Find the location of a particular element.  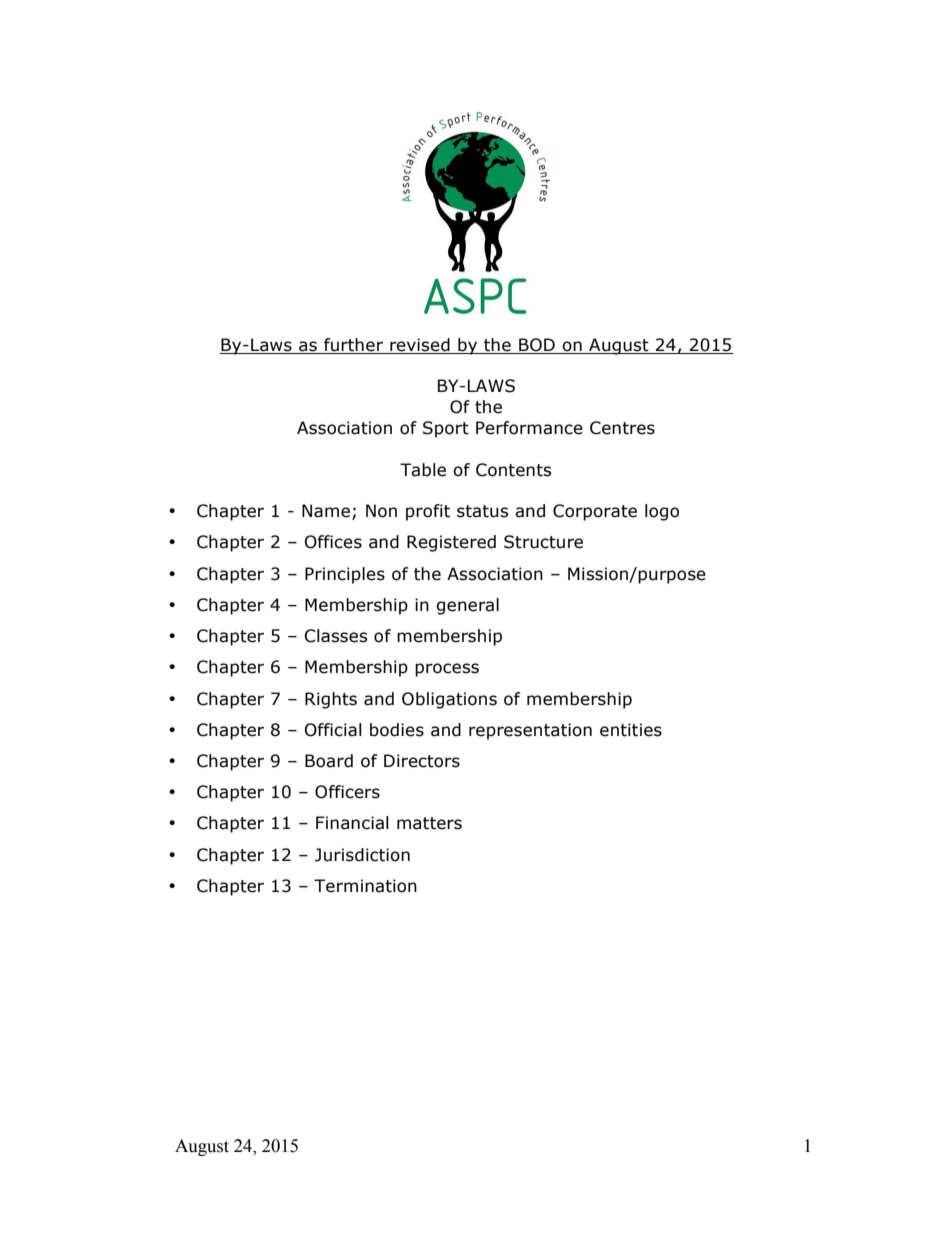

further is located at coordinates (353, 346).
